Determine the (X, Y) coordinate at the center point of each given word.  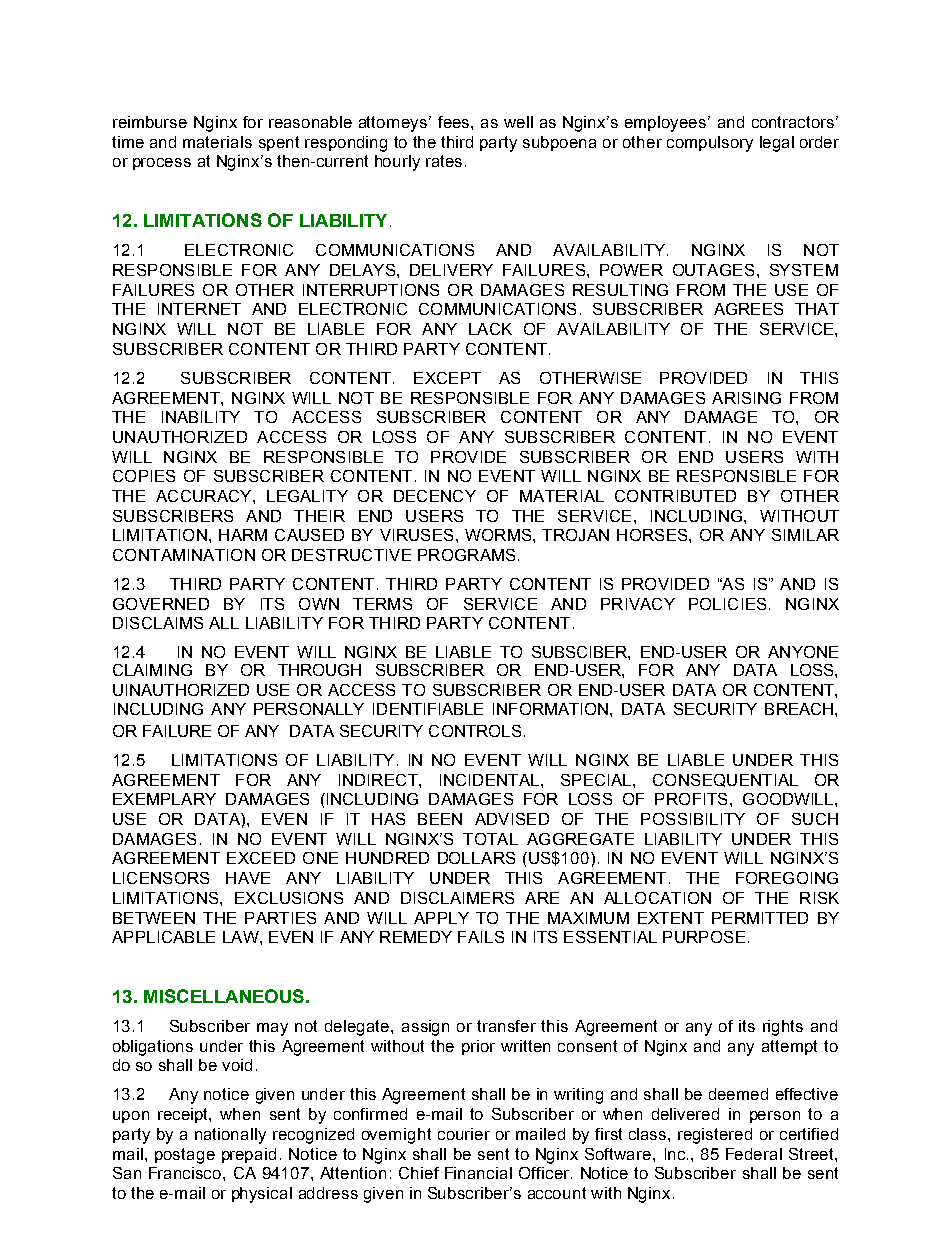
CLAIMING (152, 670)
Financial (478, 1173)
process (162, 164)
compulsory (710, 144)
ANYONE (803, 652)
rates (444, 161)
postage (185, 1156)
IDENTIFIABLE (428, 709)
